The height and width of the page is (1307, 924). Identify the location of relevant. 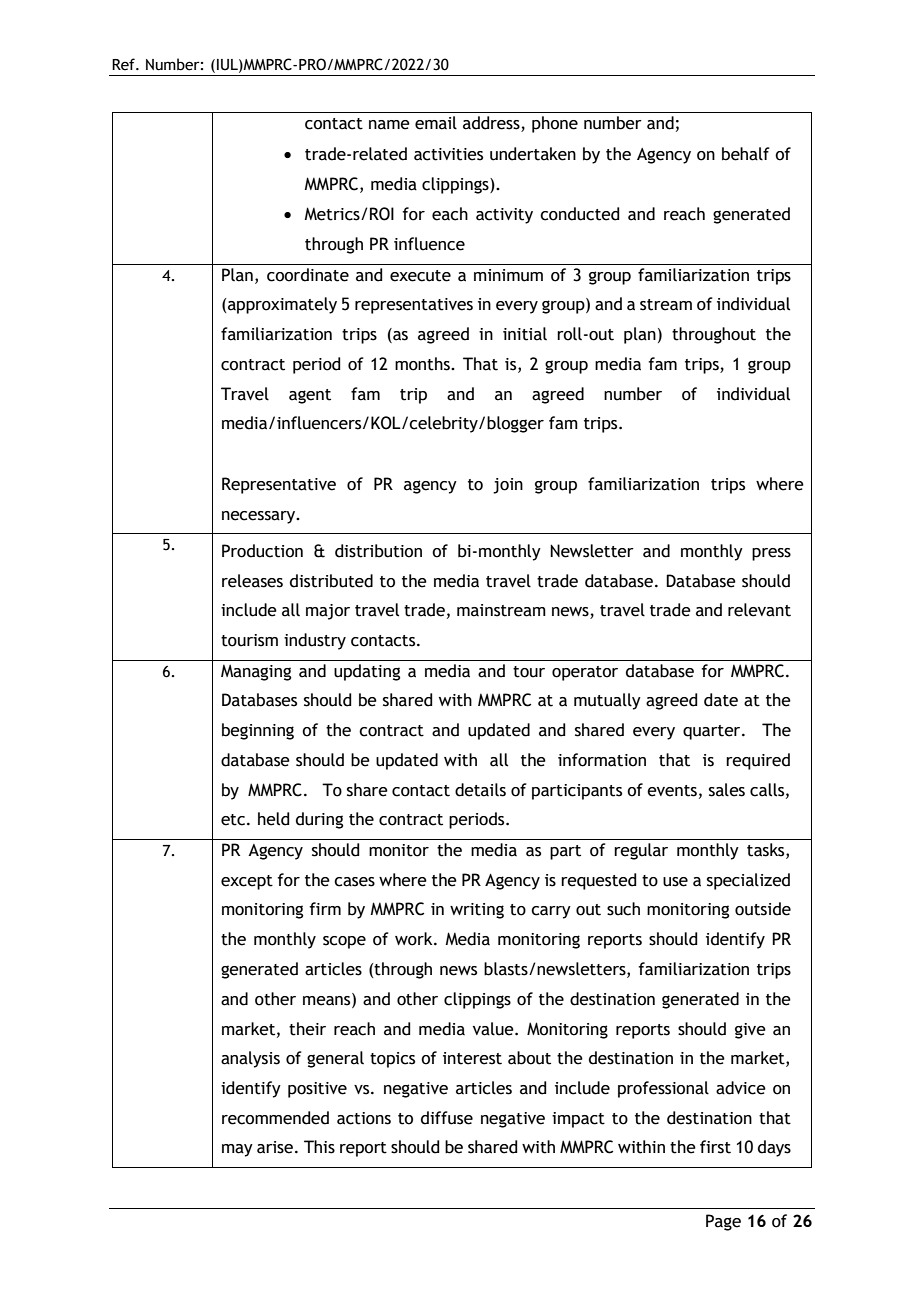
(759, 610).
